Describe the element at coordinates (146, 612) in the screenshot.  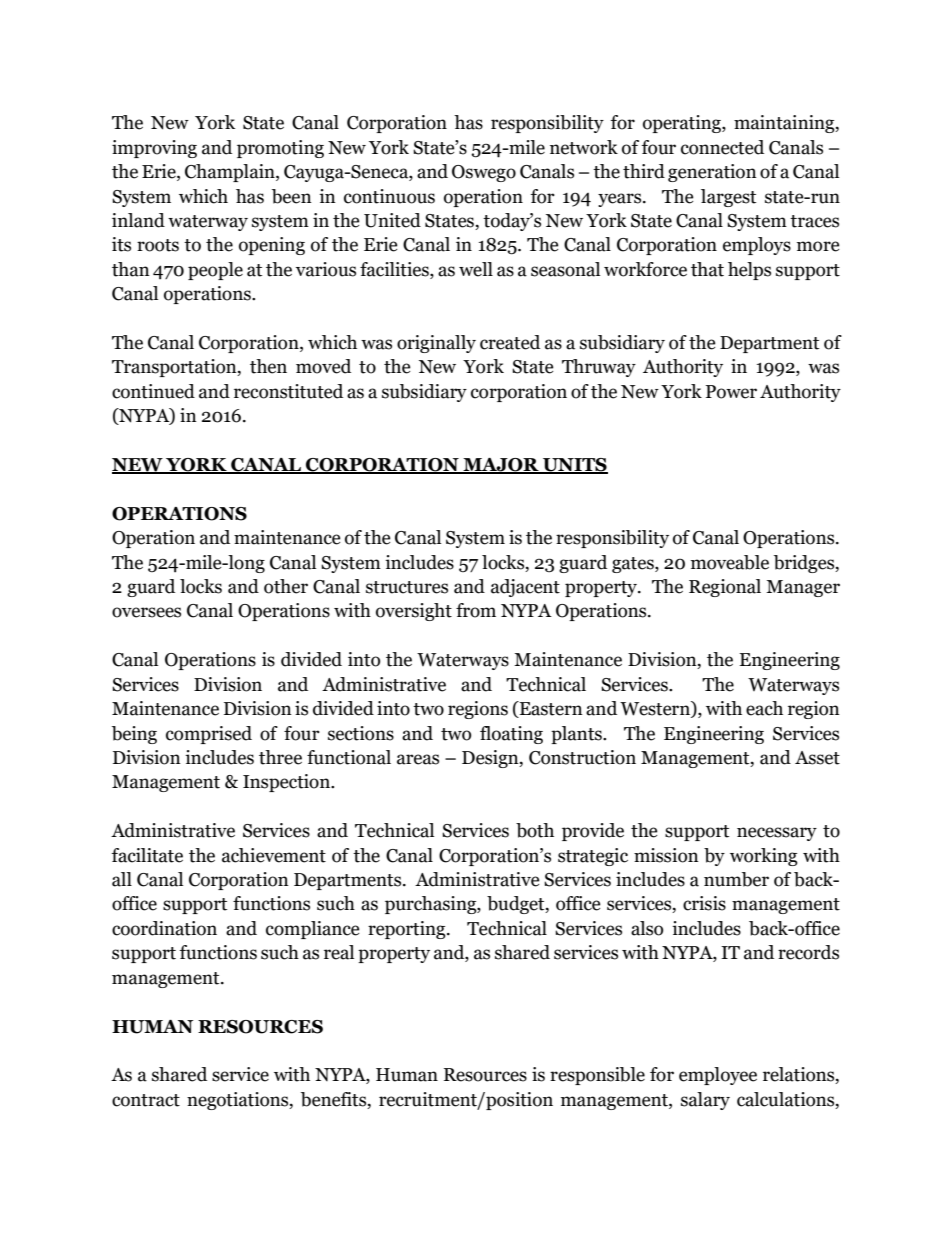
I see `oversees` at that location.
